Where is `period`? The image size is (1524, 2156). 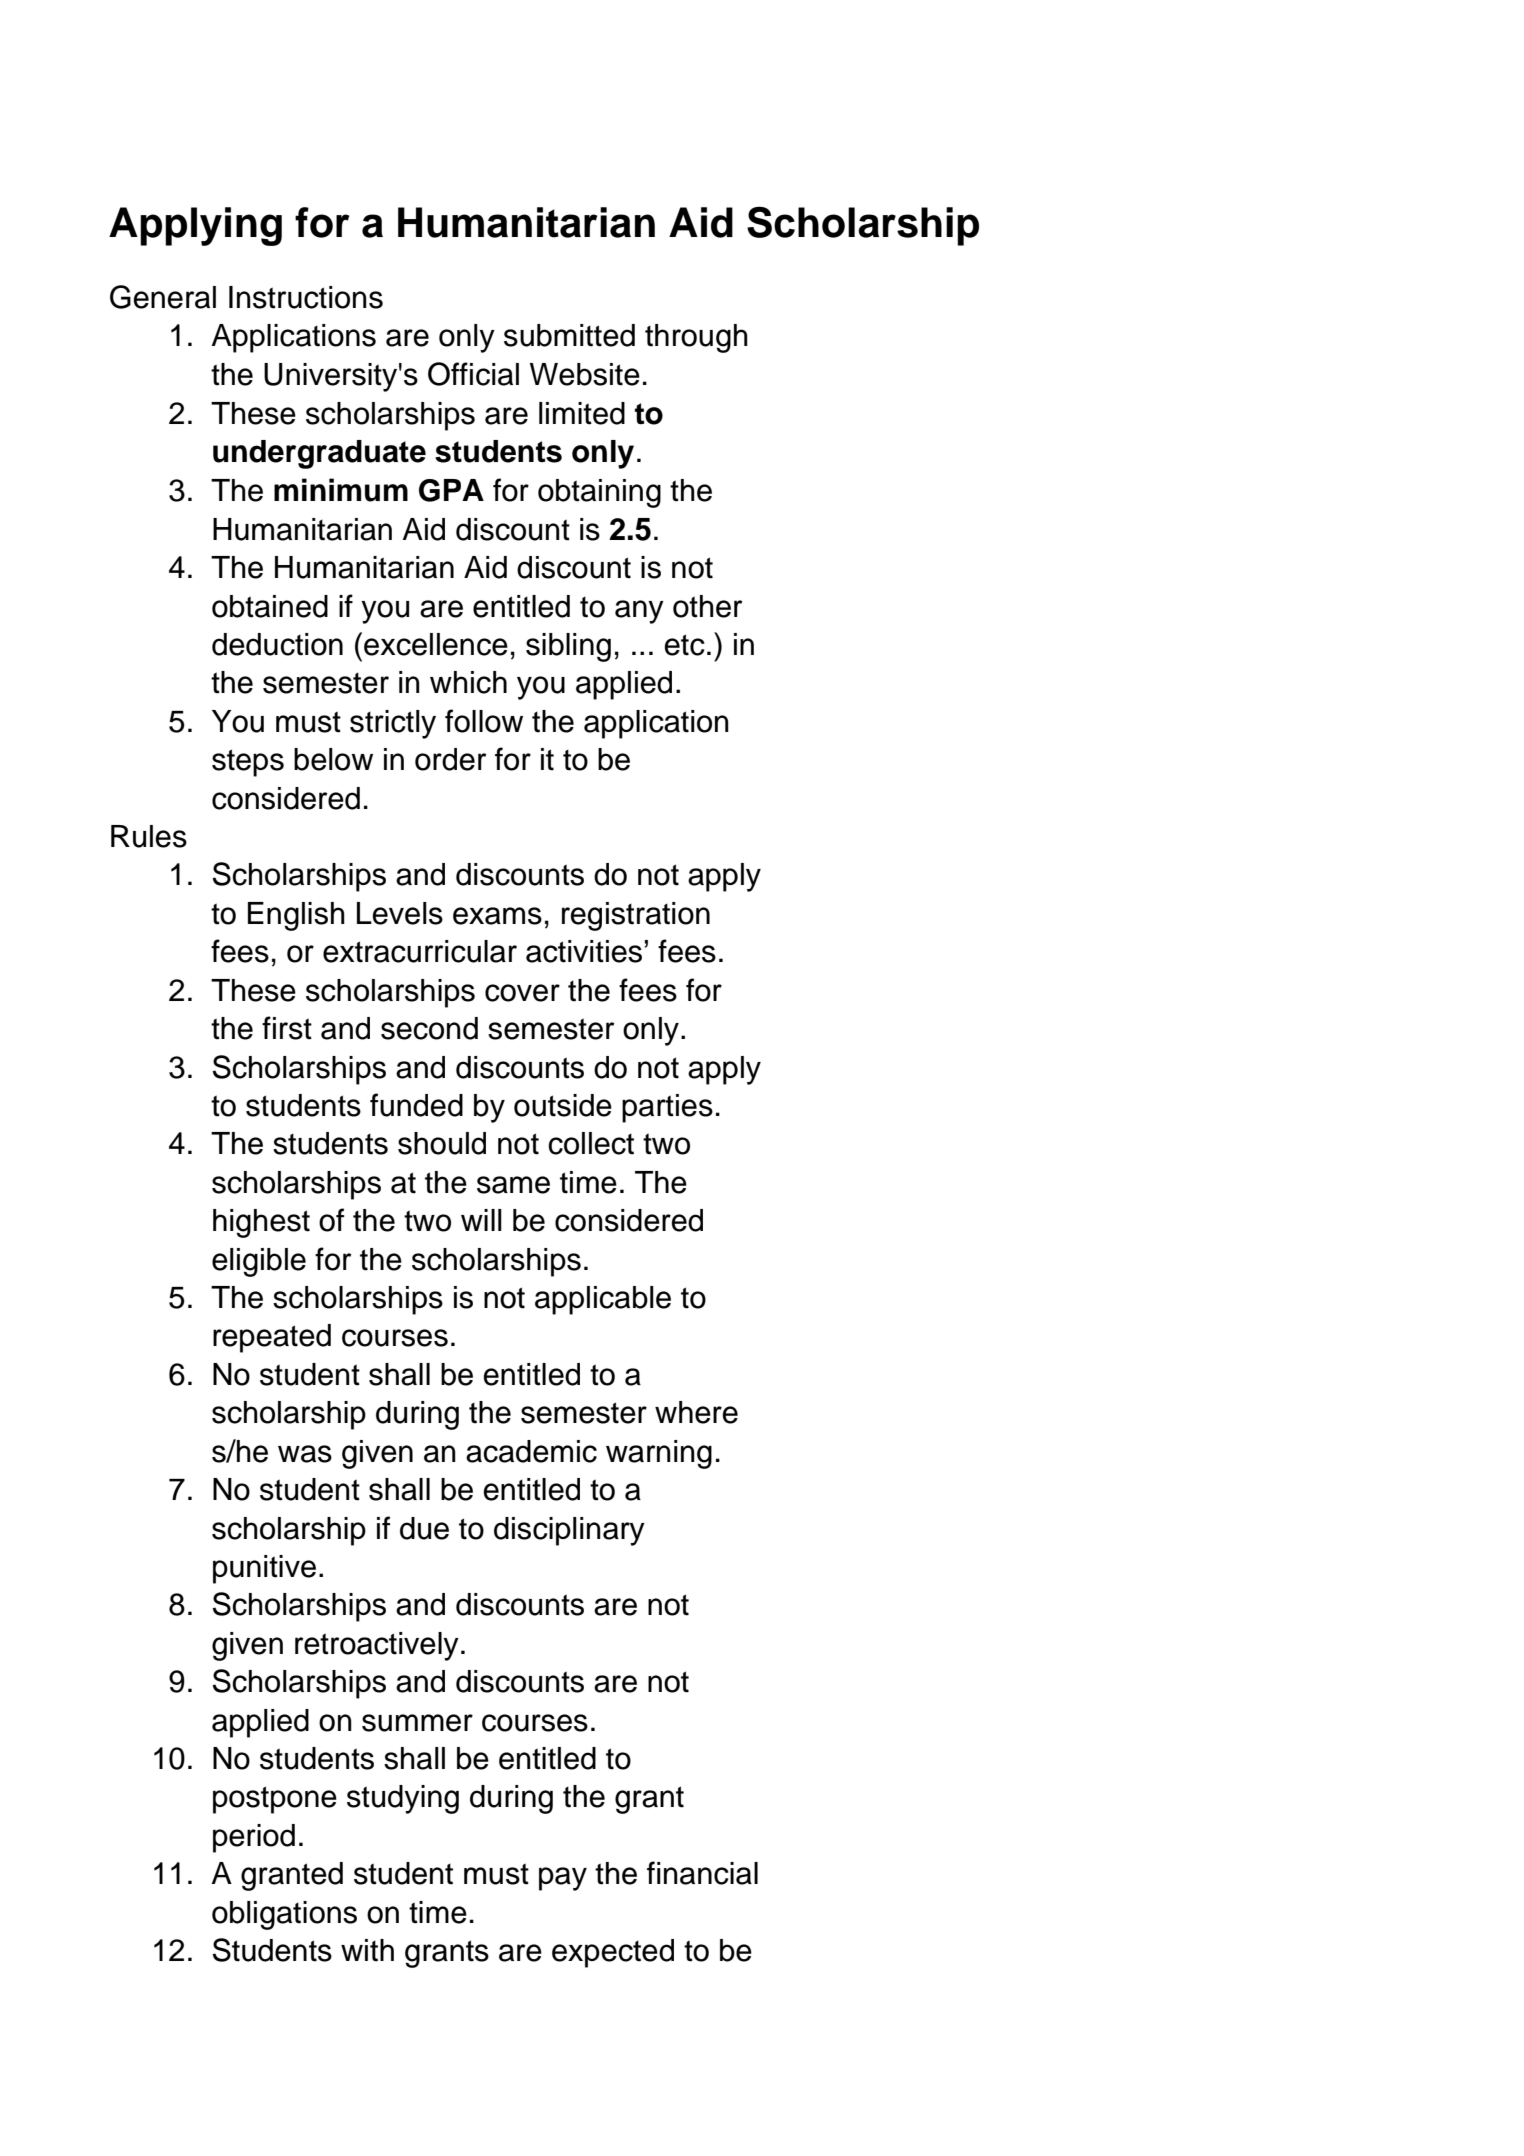
period is located at coordinates (254, 1838).
